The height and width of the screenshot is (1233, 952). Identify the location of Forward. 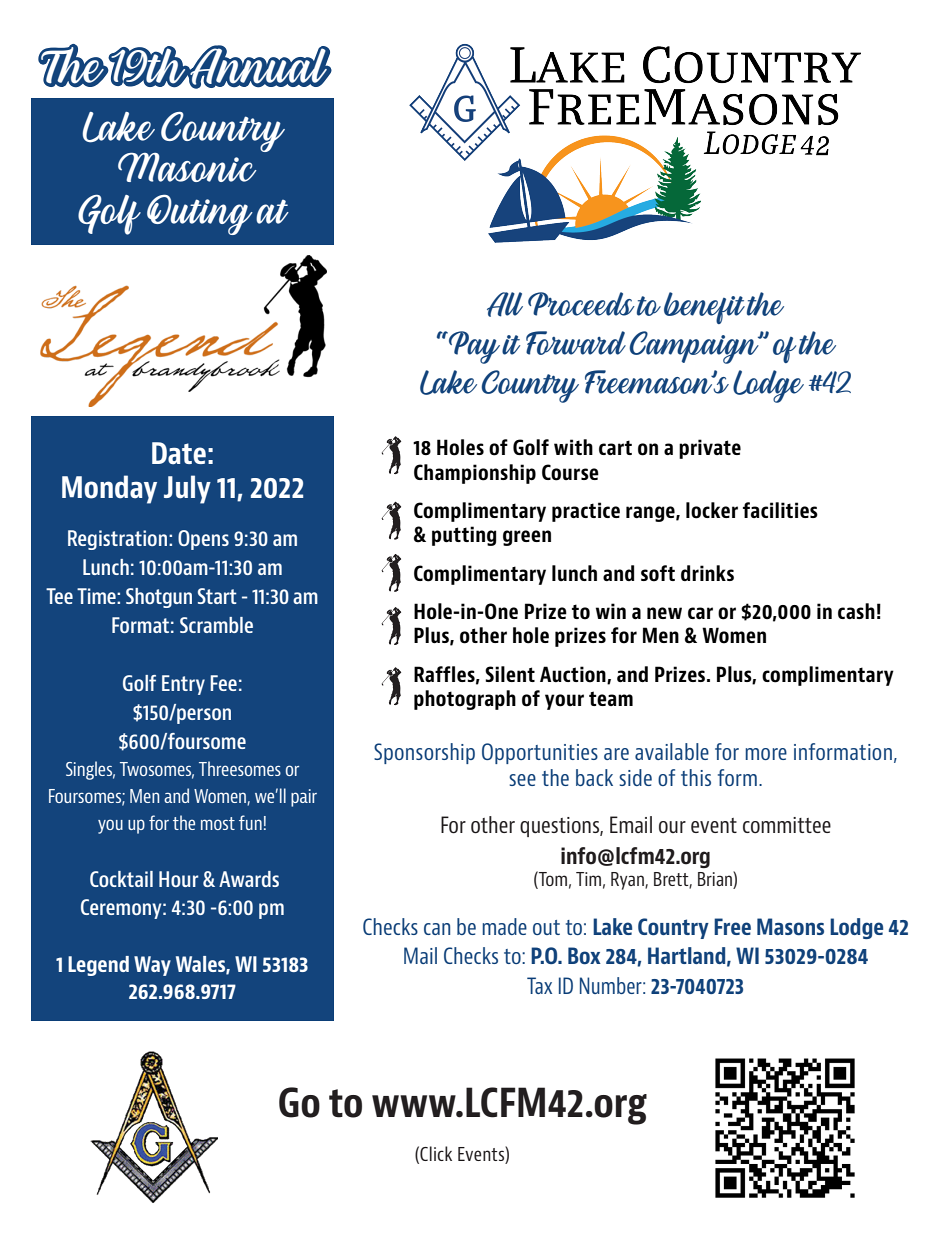
(576, 343).
